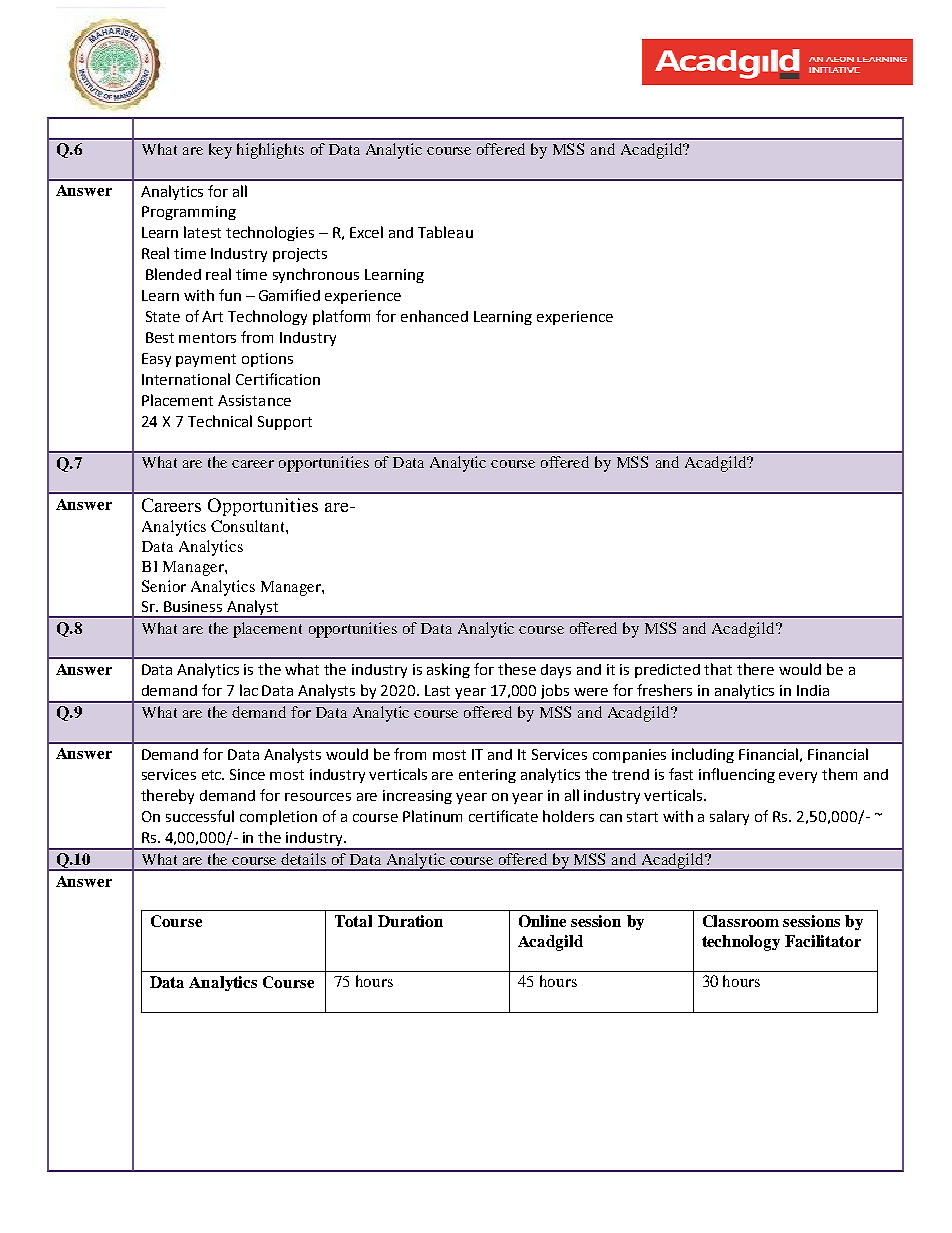 The height and width of the document is (1233, 952). What do you see at coordinates (703, 755) in the document?
I see `including` at bounding box center [703, 755].
